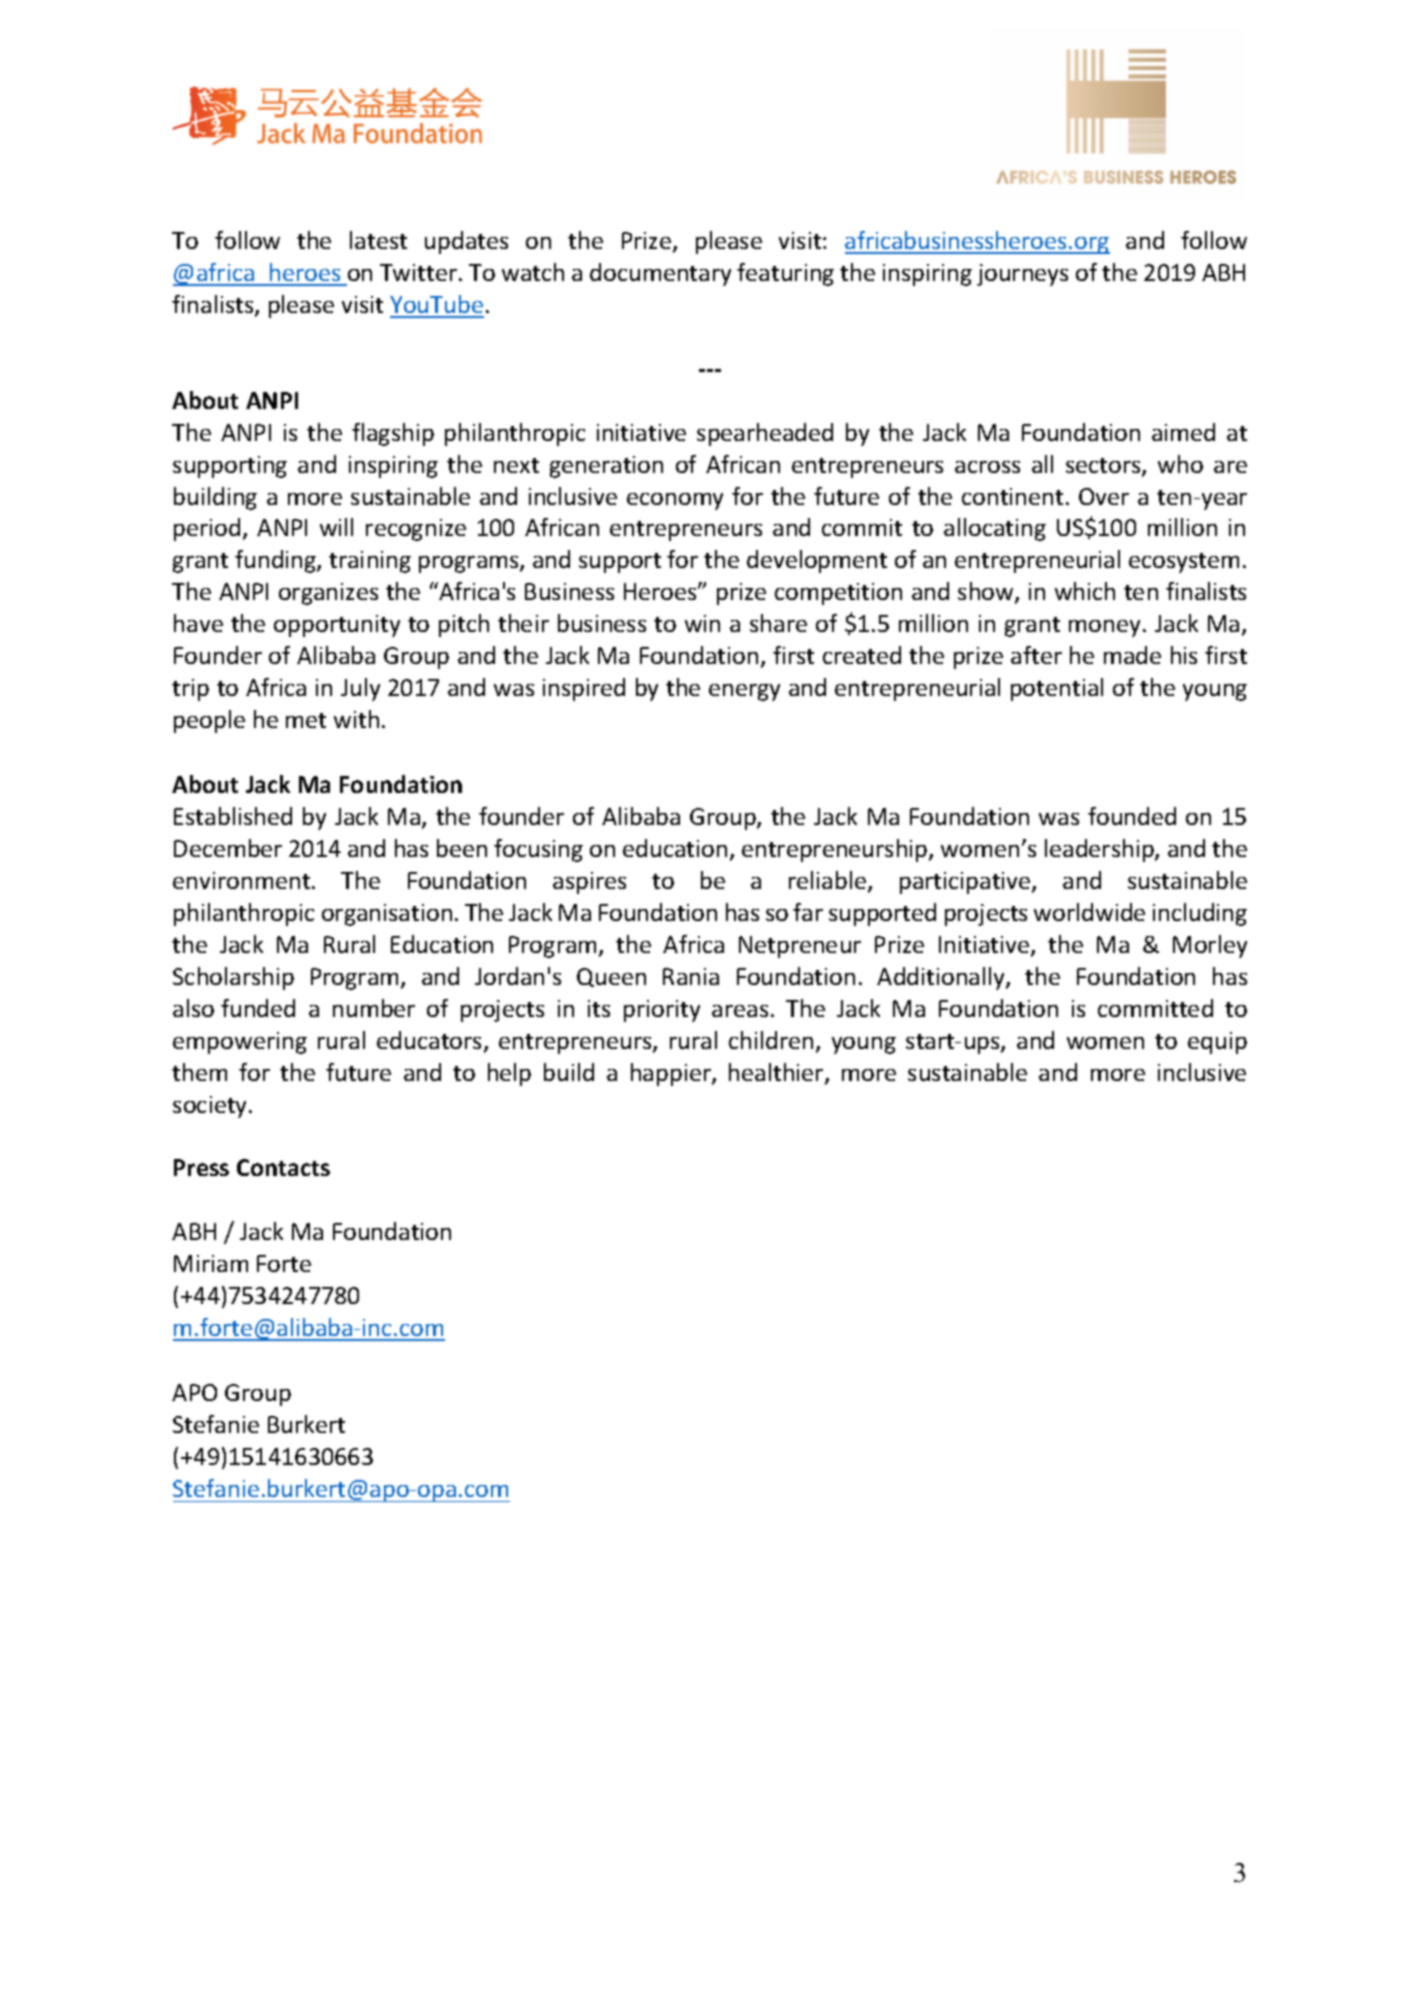  I want to click on energy, so click(744, 692).
